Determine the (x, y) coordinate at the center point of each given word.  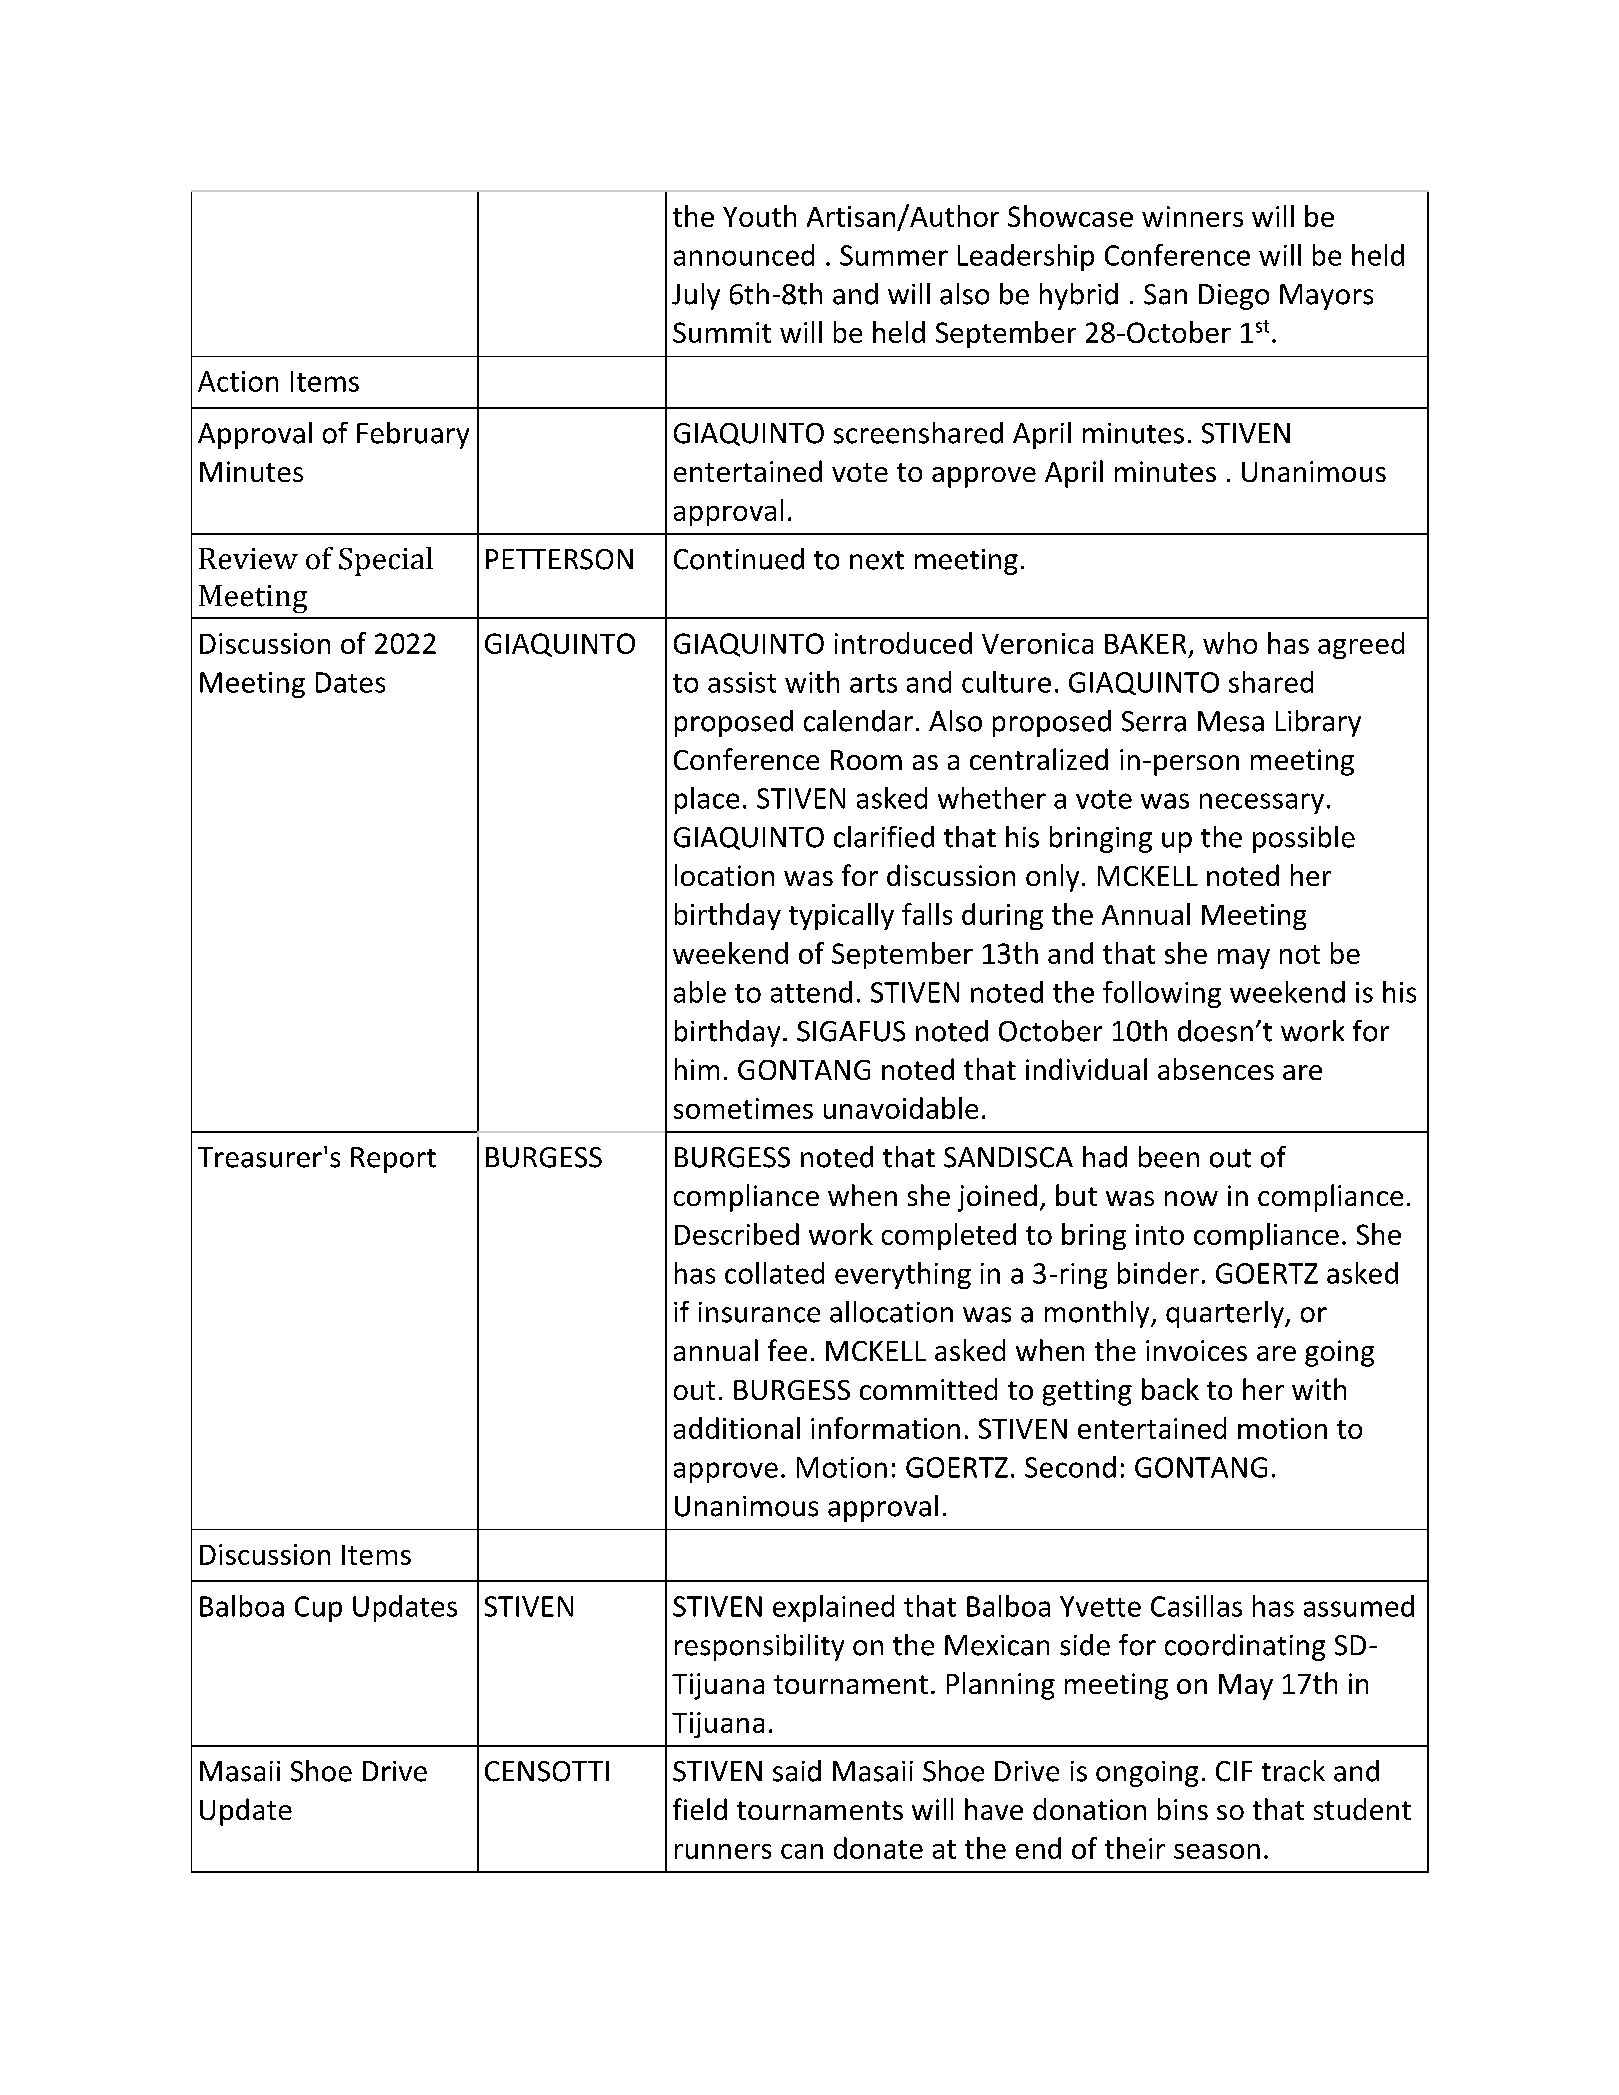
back (1170, 1389)
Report (393, 1160)
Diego (1234, 297)
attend (811, 992)
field (700, 1809)
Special (386, 561)
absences (1216, 1069)
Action (238, 381)
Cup (318, 1609)
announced (744, 255)
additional (737, 1428)
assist (742, 682)
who (1230, 643)
